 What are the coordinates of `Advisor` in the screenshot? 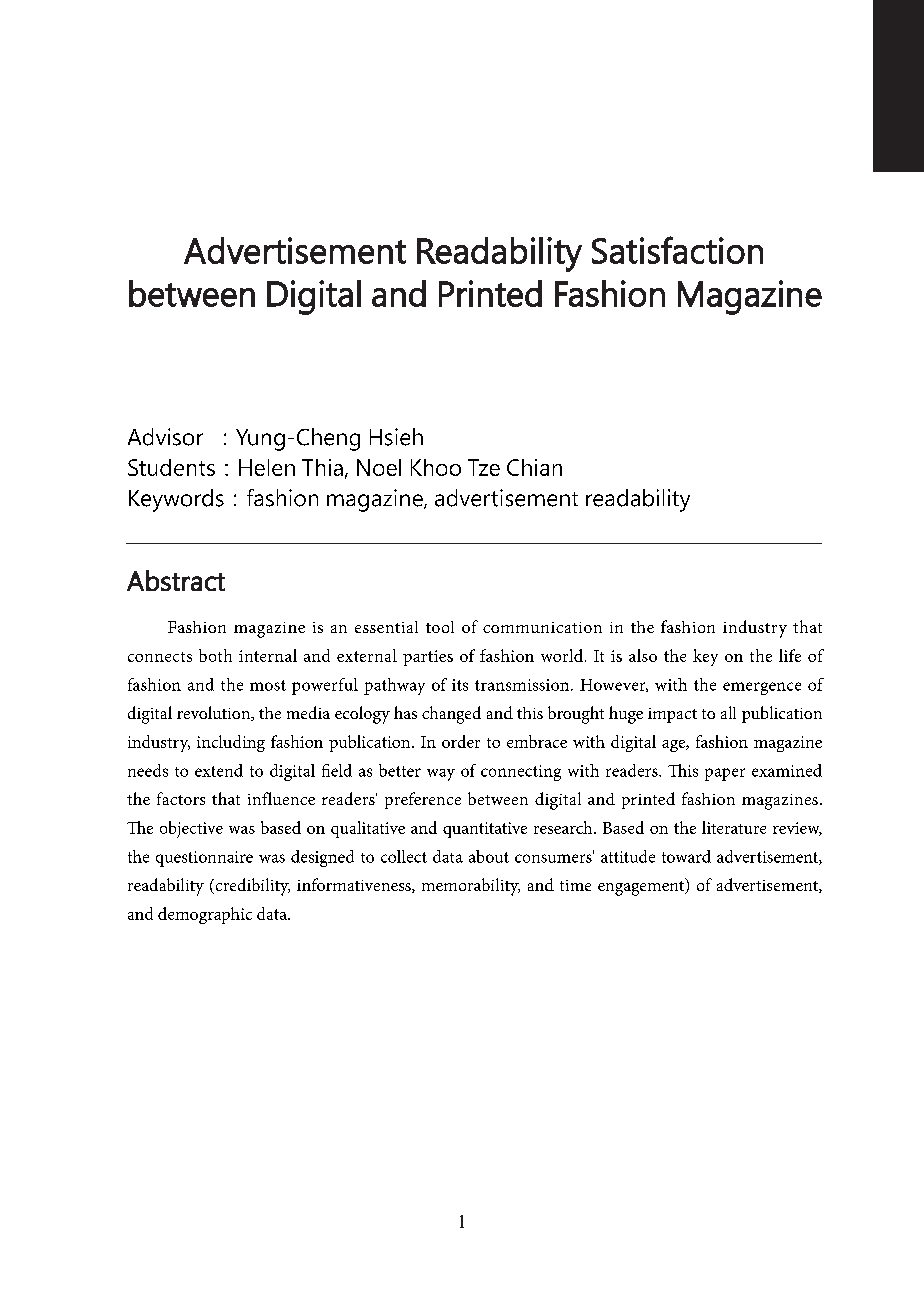 It's located at (165, 437).
